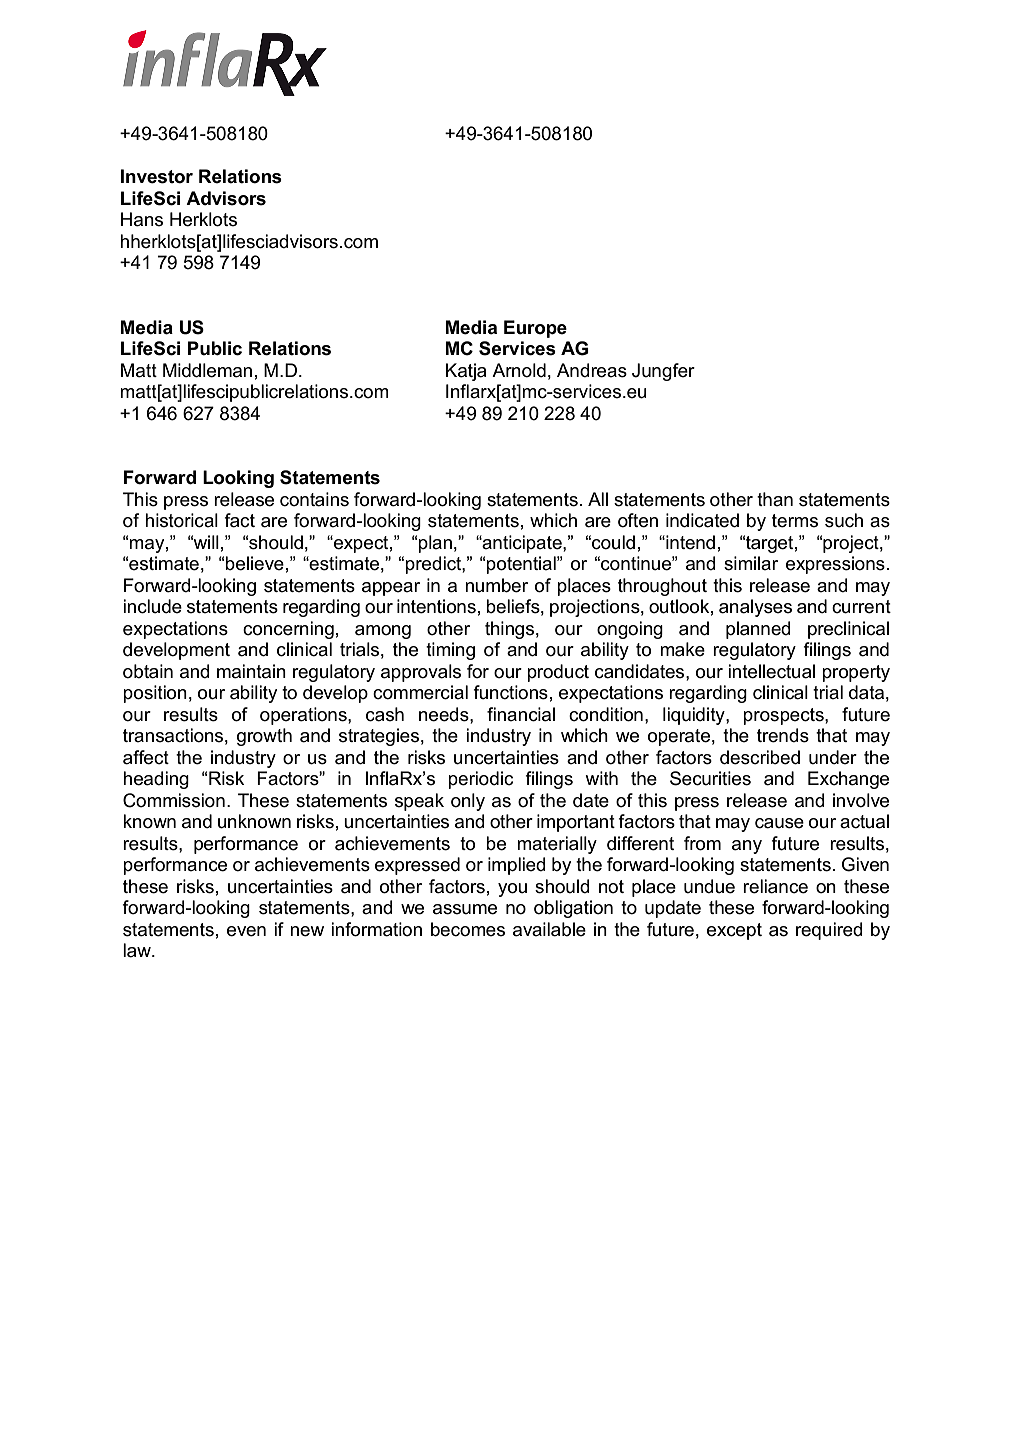 The width and height of the screenshot is (1012, 1431). I want to click on terms, so click(795, 521).
